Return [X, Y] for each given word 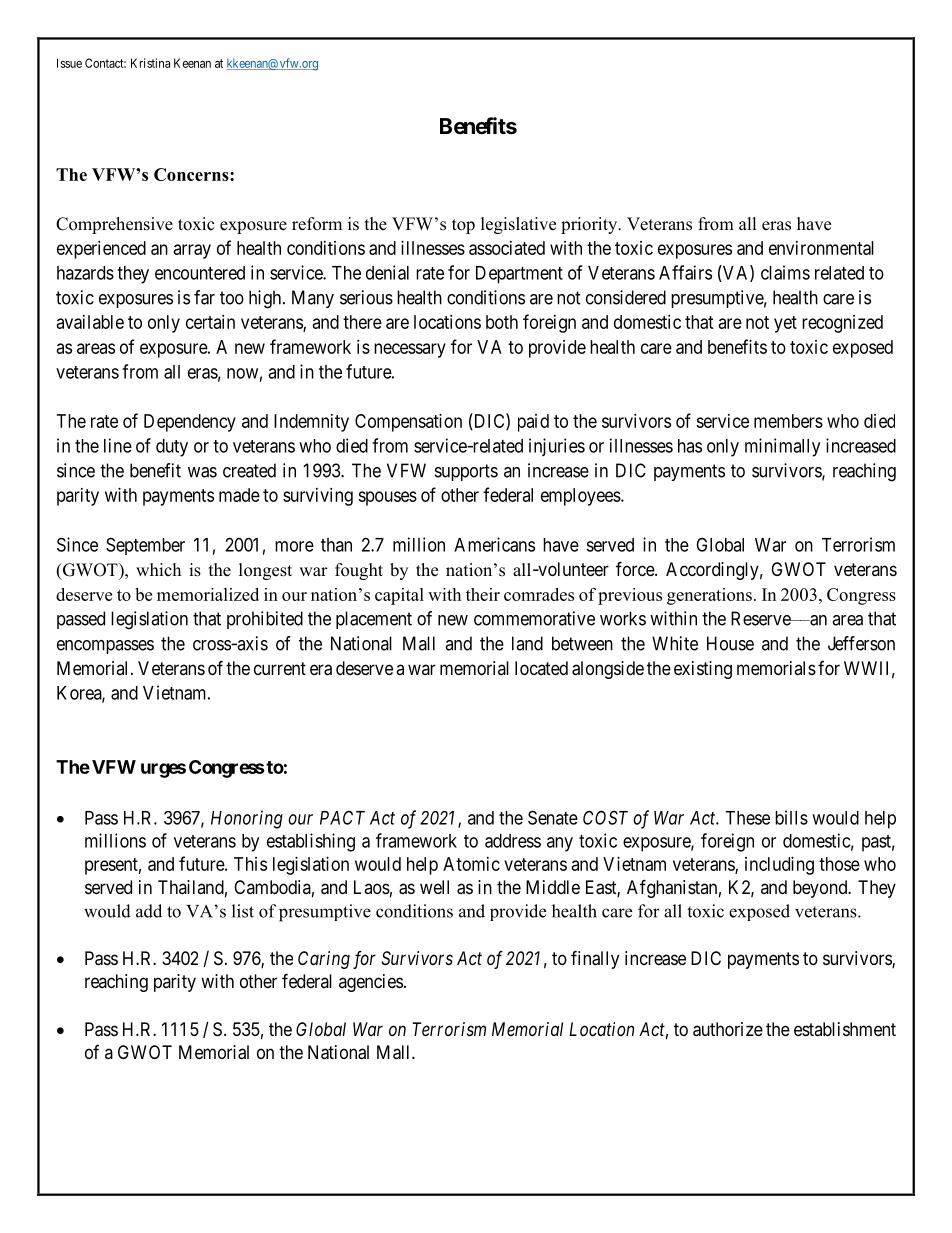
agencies [371, 983]
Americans [494, 544]
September [145, 546]
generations [709, 596]
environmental [821, 248]
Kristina [150, 63]
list [243, 911]
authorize [728, 1029]
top [463, 226]
